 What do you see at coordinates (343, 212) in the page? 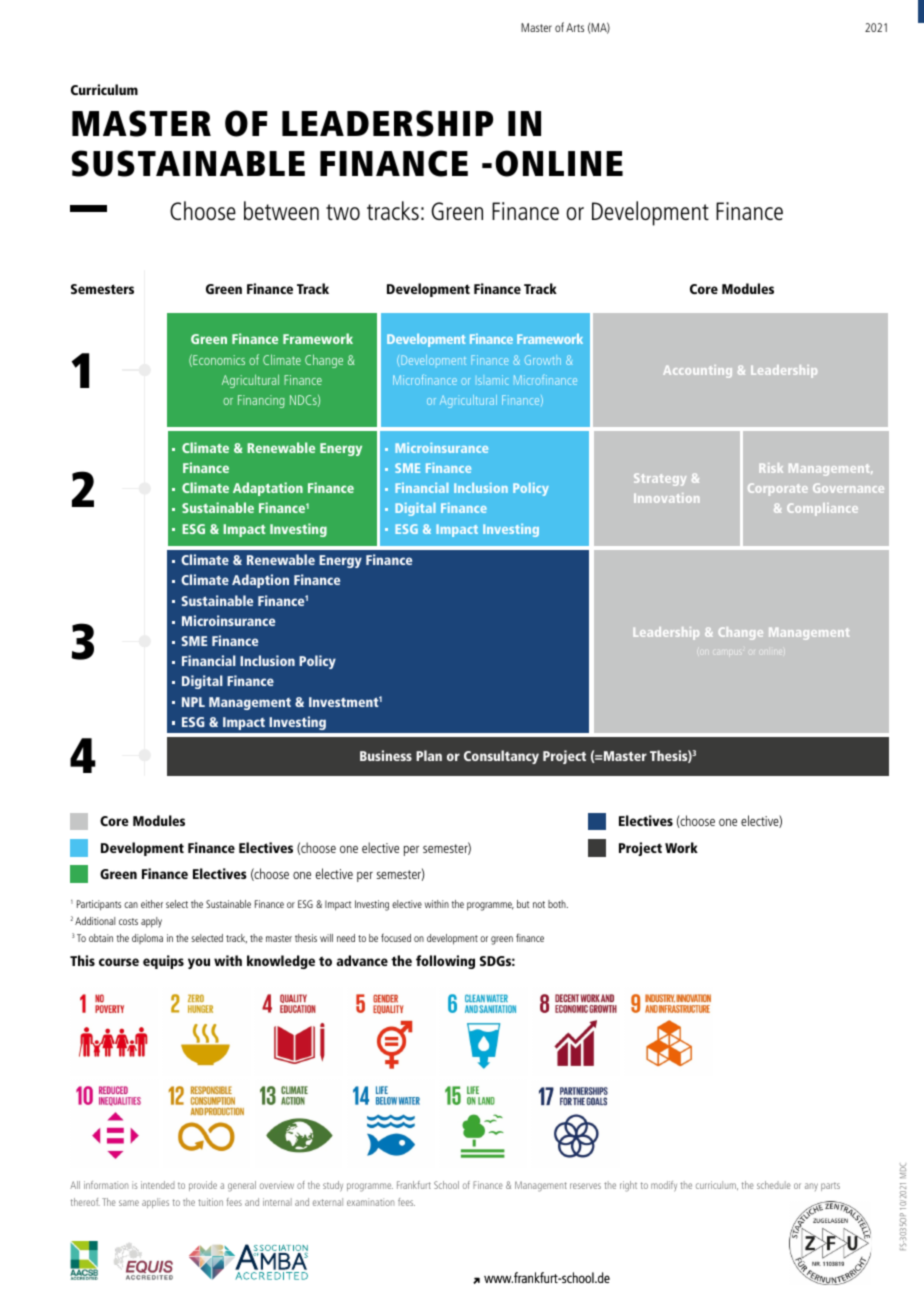
I see `two` at bounding box center [343, 212].
